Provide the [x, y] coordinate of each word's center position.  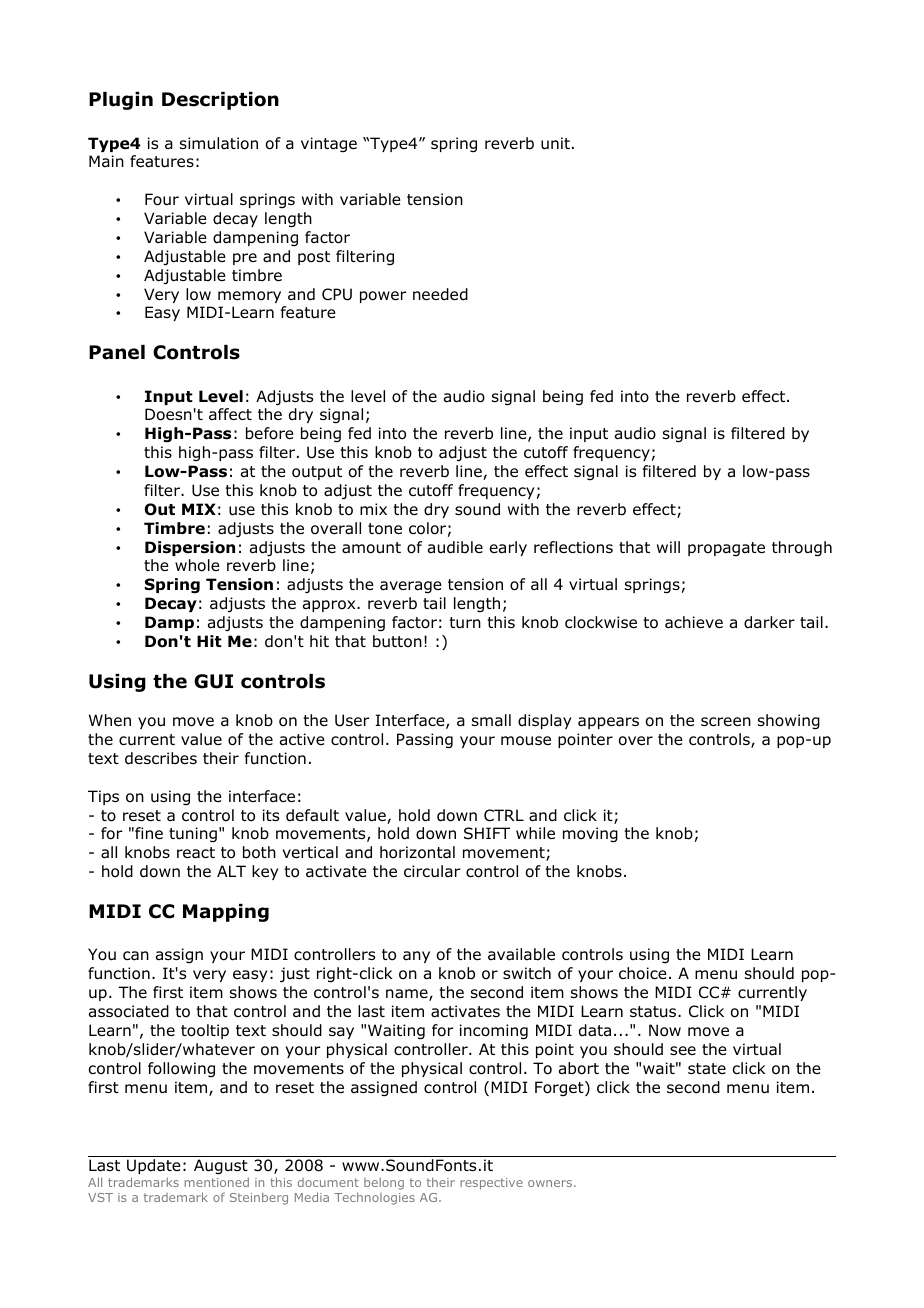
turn [465, 623]
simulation [219, 143]
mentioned [216, 1182]
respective [491, 1184]
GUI [213, 681]
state [707, 1069]
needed [440, 294]
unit [555, 143]
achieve [694, 622]
